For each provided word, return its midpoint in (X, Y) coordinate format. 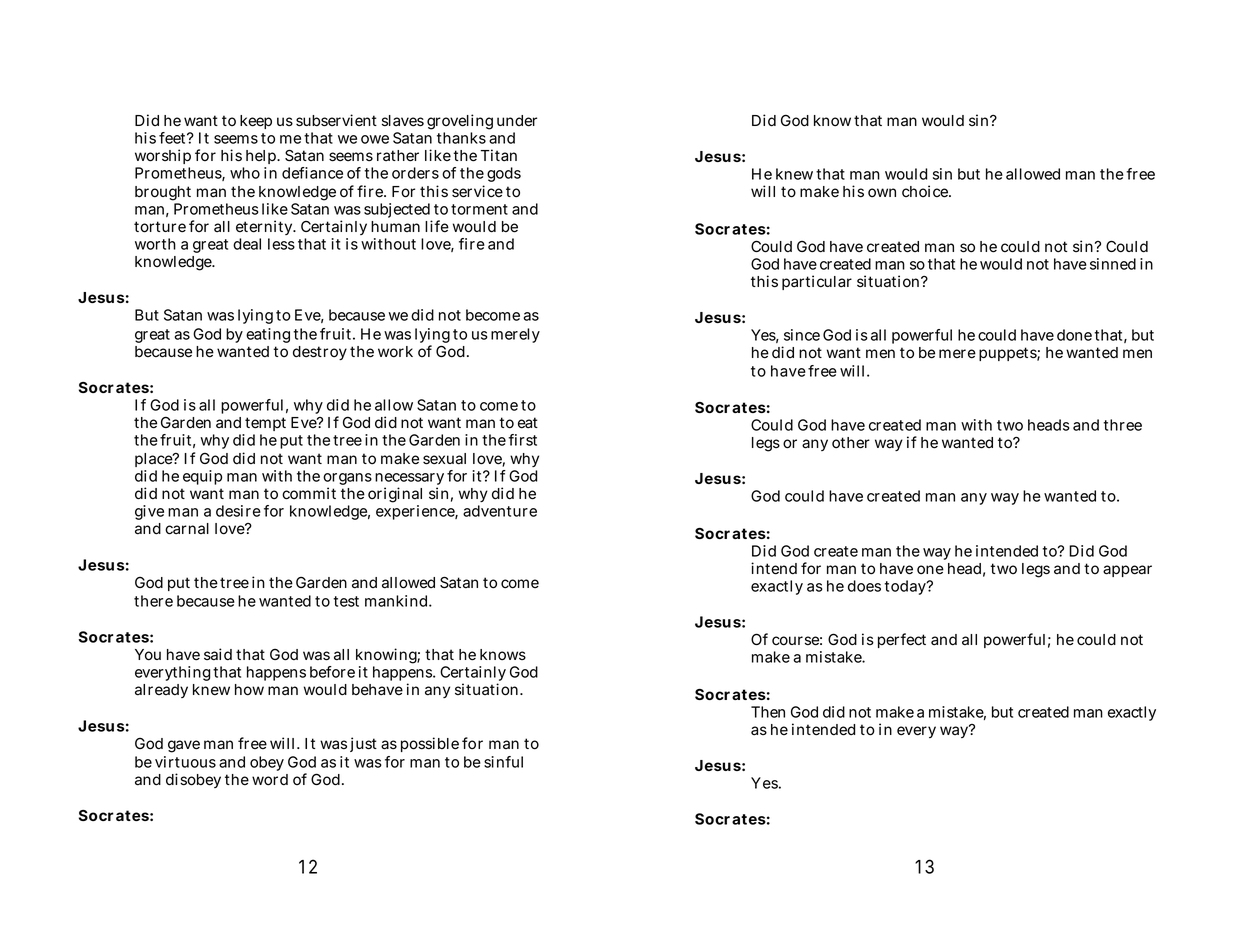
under (517, 121)
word (270, 780)
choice (926, 191)
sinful (503, 762)
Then (768, 712)
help (262, 157)
